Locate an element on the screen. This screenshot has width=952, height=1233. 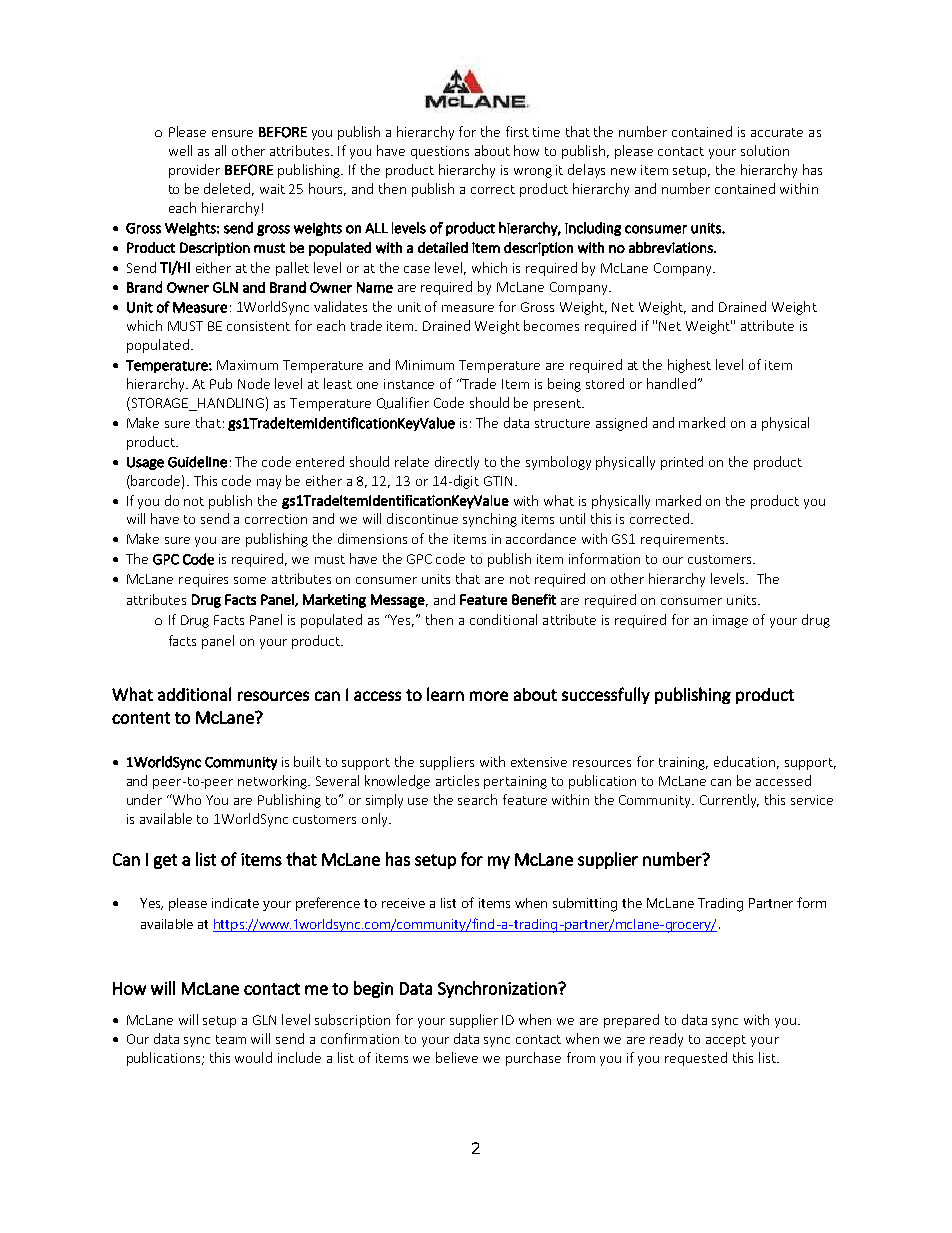
provider is located at coordinates (194, 171).
